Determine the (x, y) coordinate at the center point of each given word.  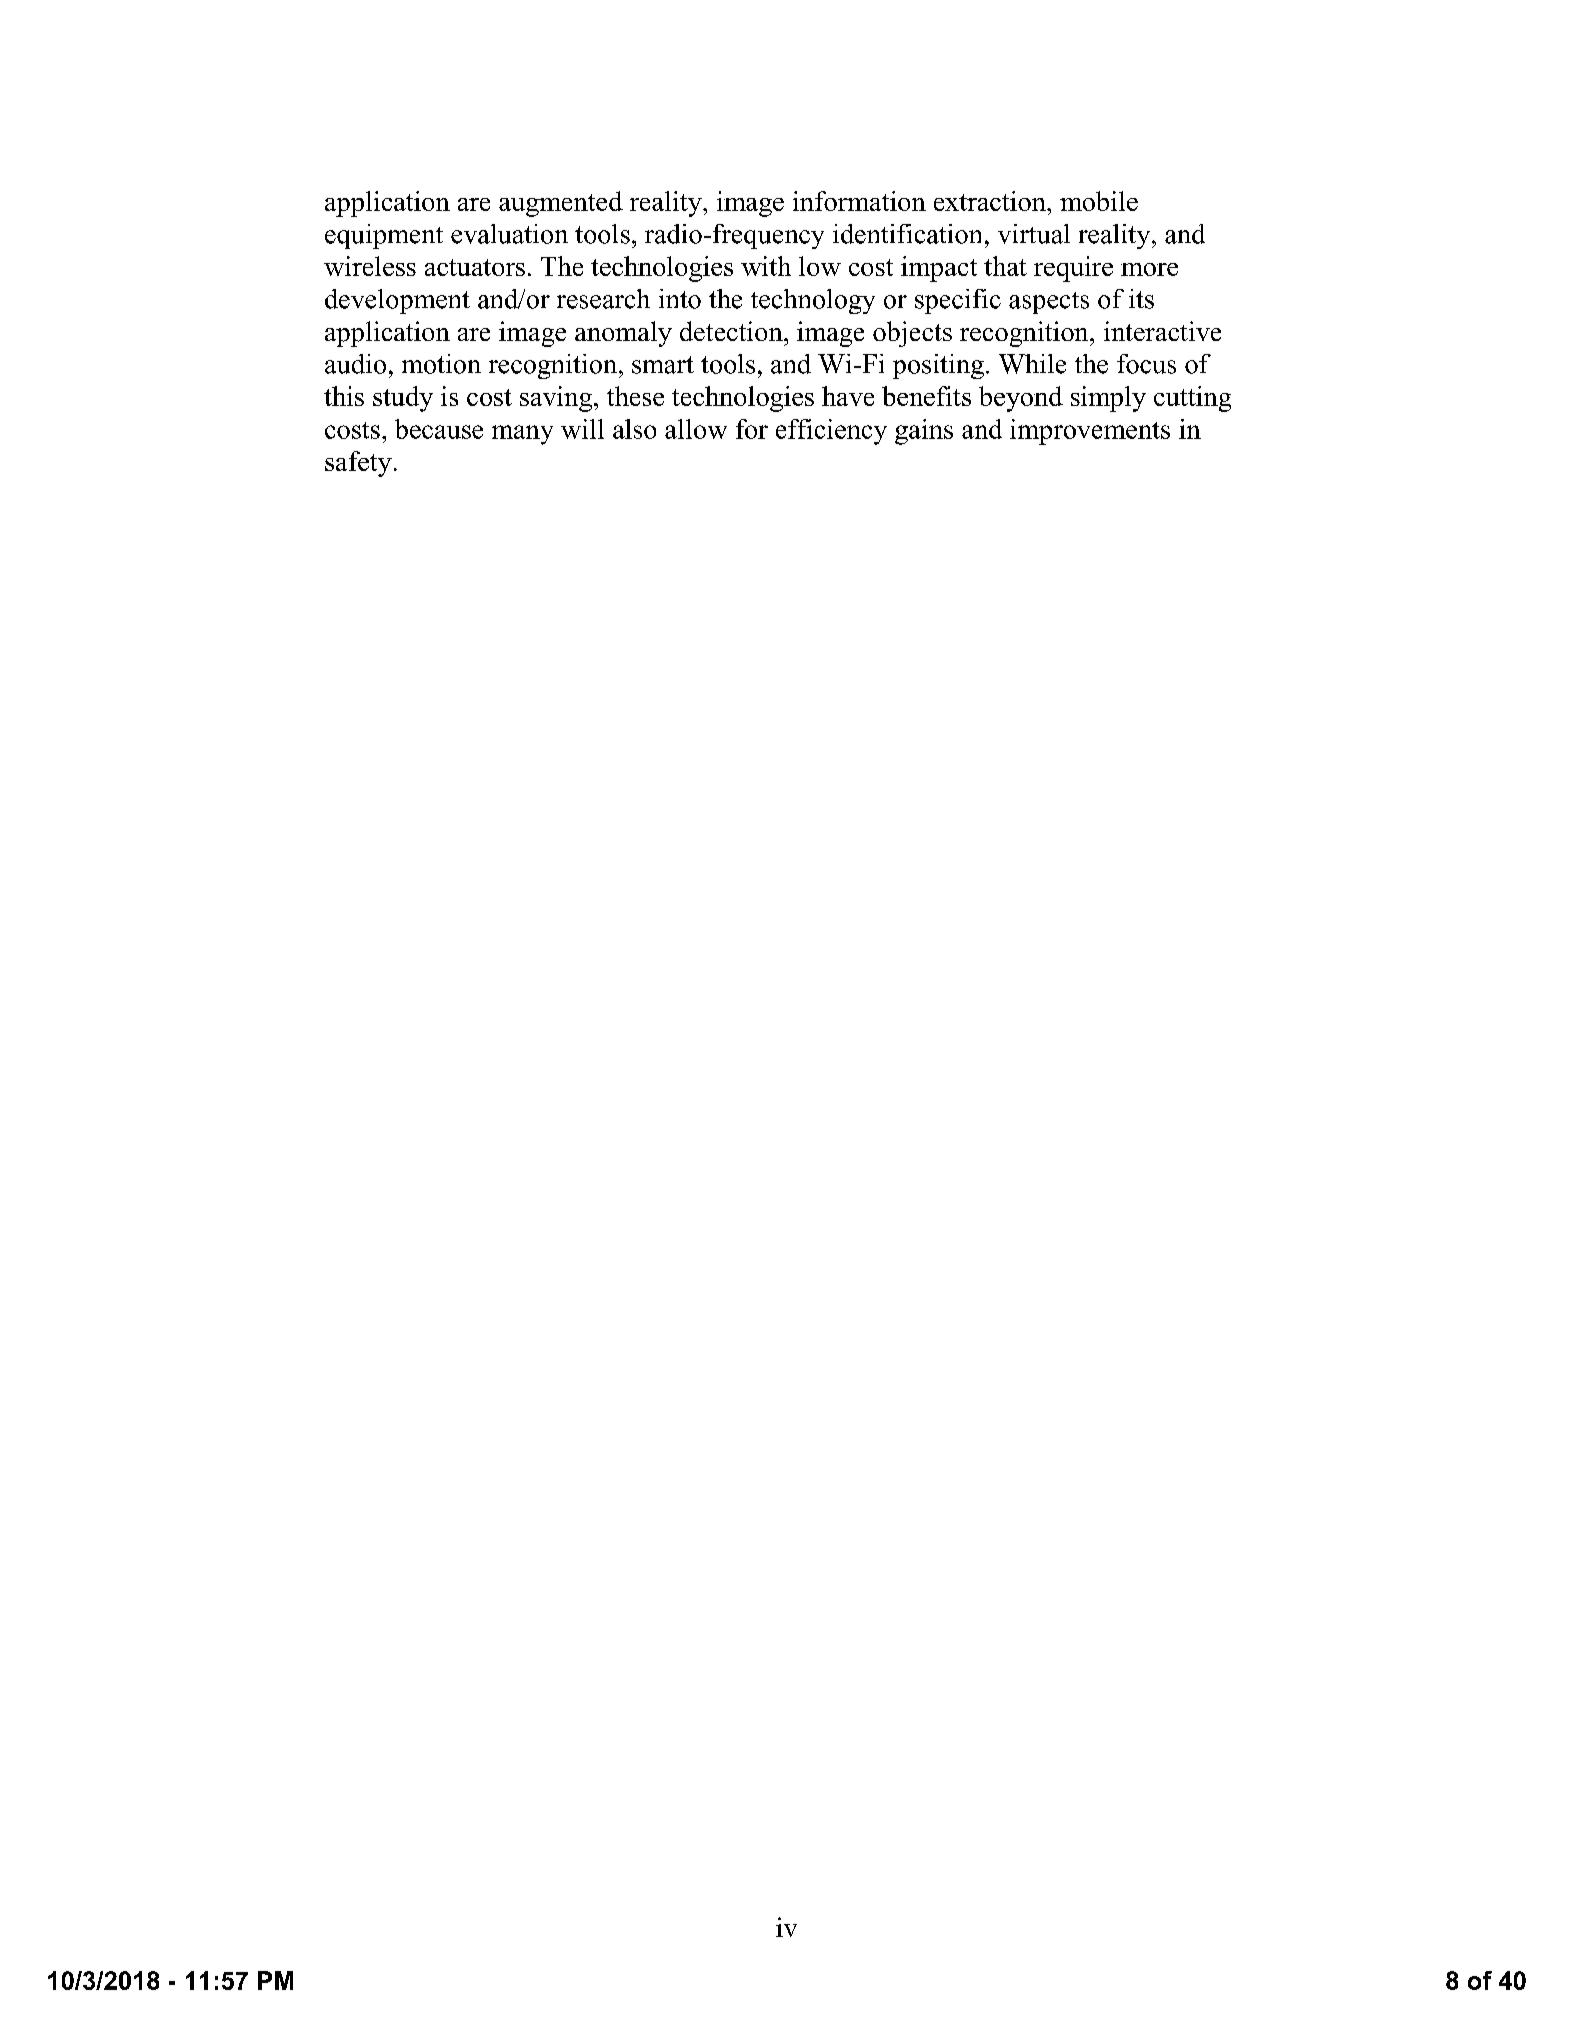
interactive (1162, 331)
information (859, 201)
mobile (1099, 201)
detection (732, 331)
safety (358, 464)
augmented (561, 204)
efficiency (831, 432)
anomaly (623, 334)
